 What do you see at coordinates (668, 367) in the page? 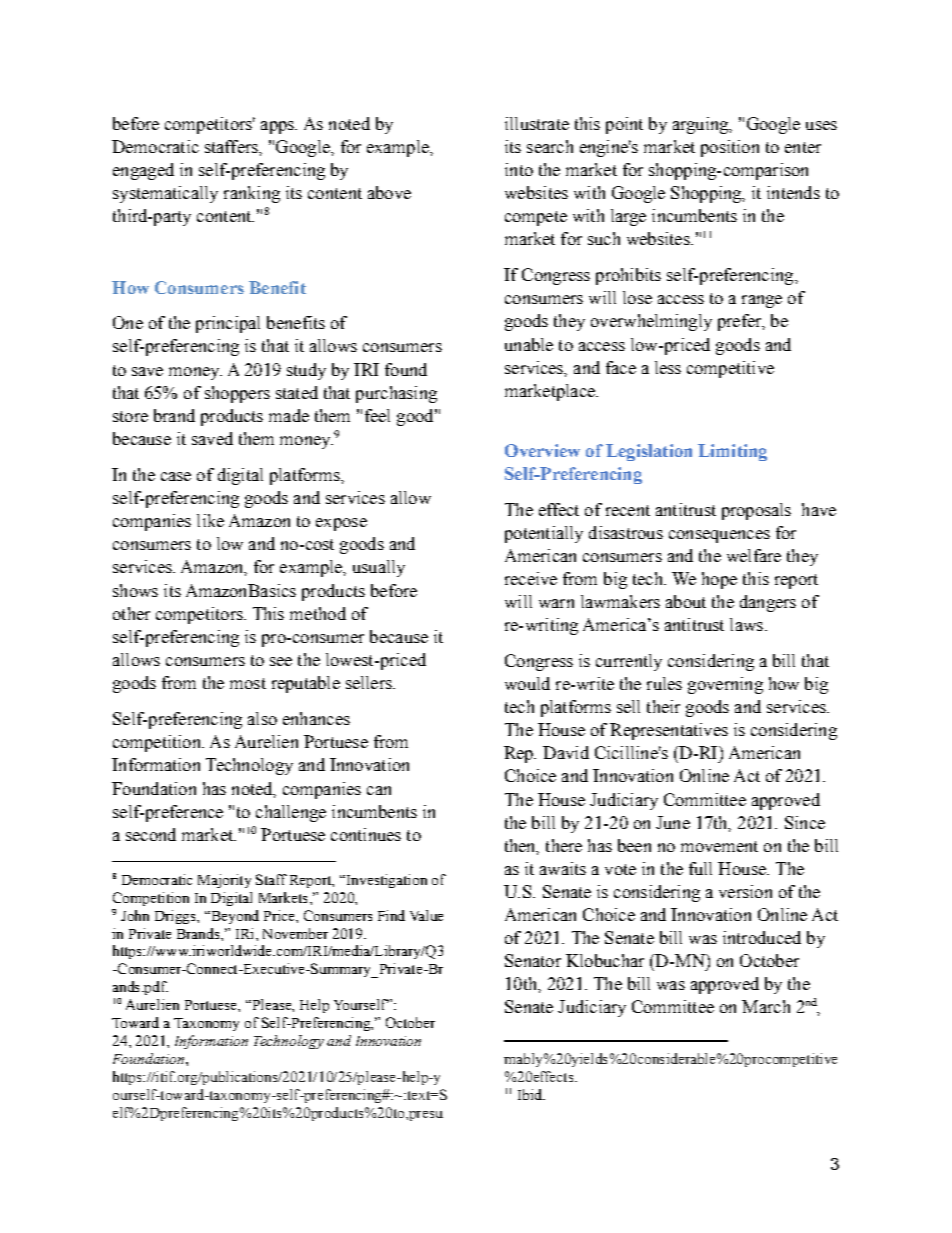
I see `less` at bounding box center [668, 367].
